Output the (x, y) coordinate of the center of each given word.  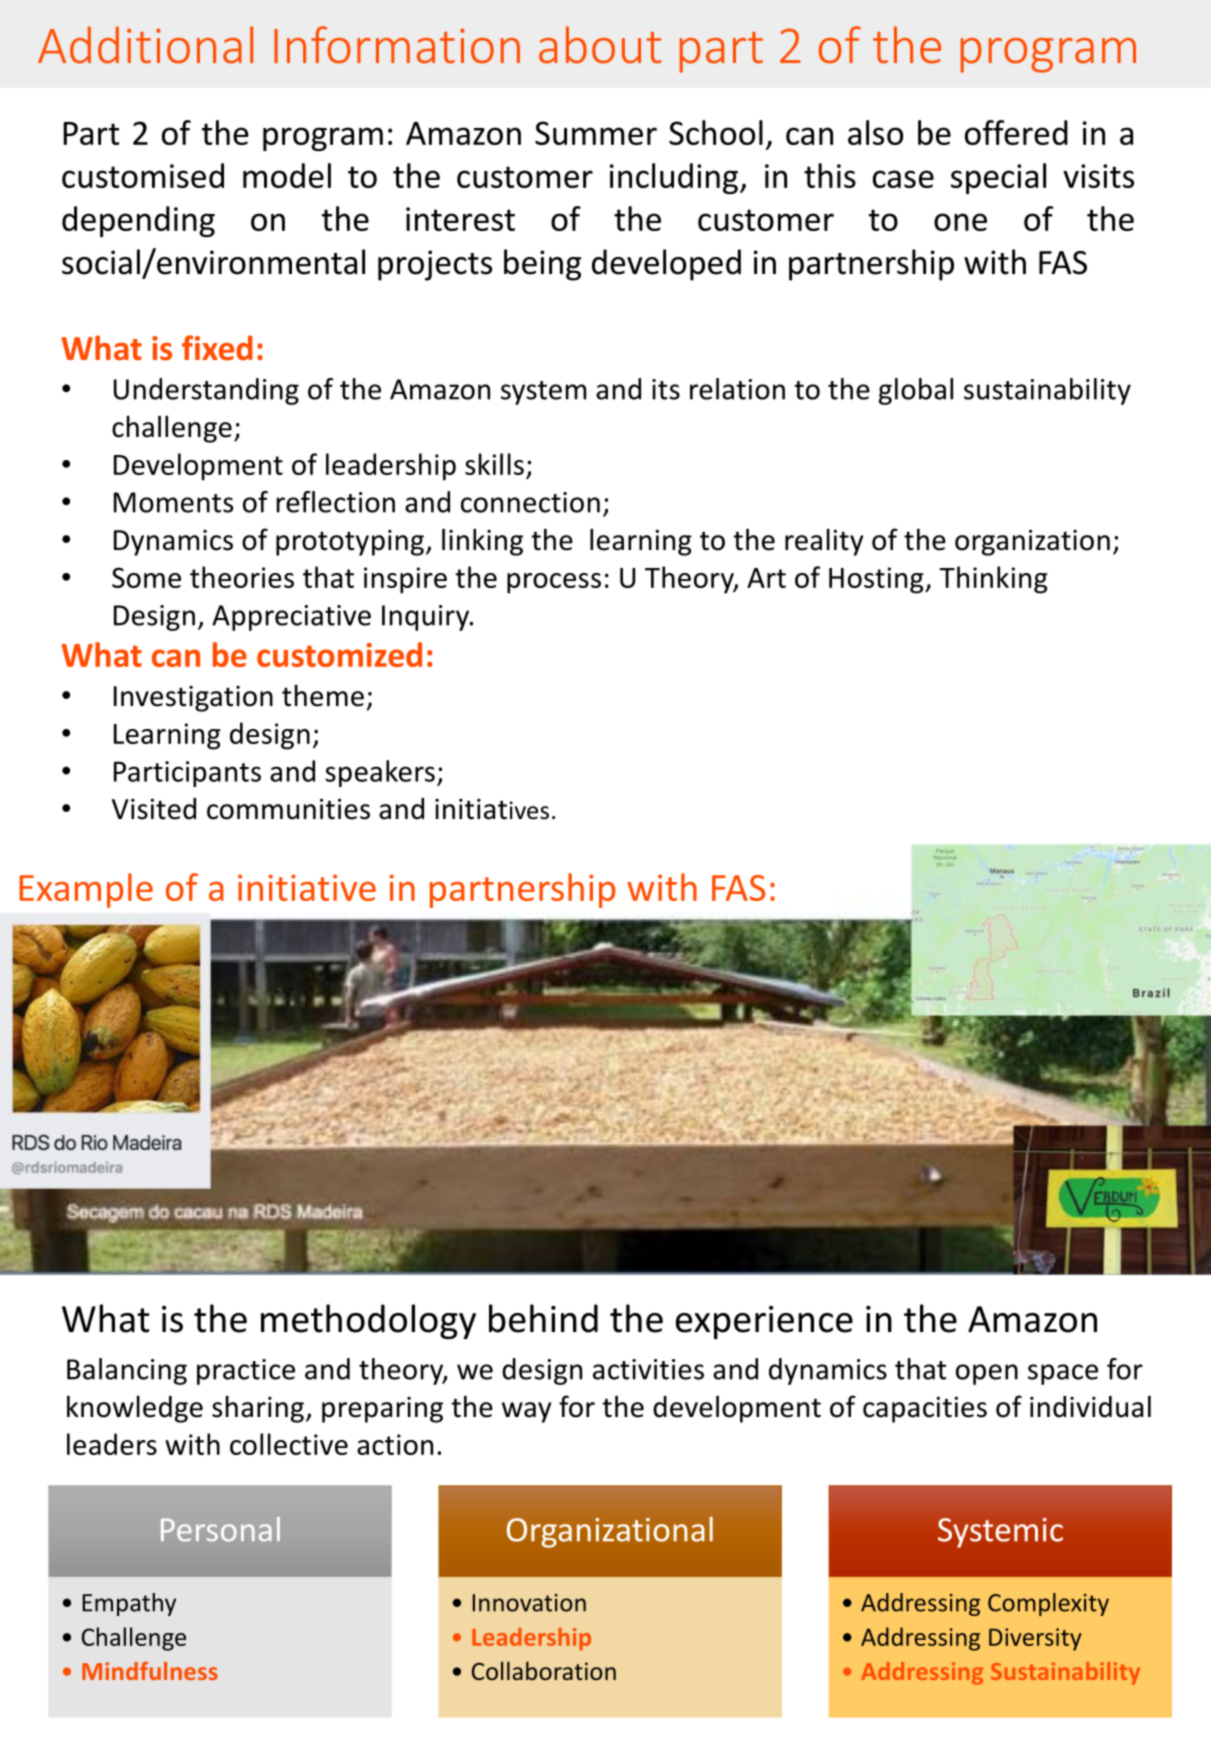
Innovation (529, 1603)
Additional (145, 45)
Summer (596, 133)
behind (543, 1318)
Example (86, 890)
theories (242, 577)
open (987, 1374)
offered (1016, 132)
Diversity (1035, 1639)
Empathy (129, 1604)
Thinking (993, 580)
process (554, 583)
